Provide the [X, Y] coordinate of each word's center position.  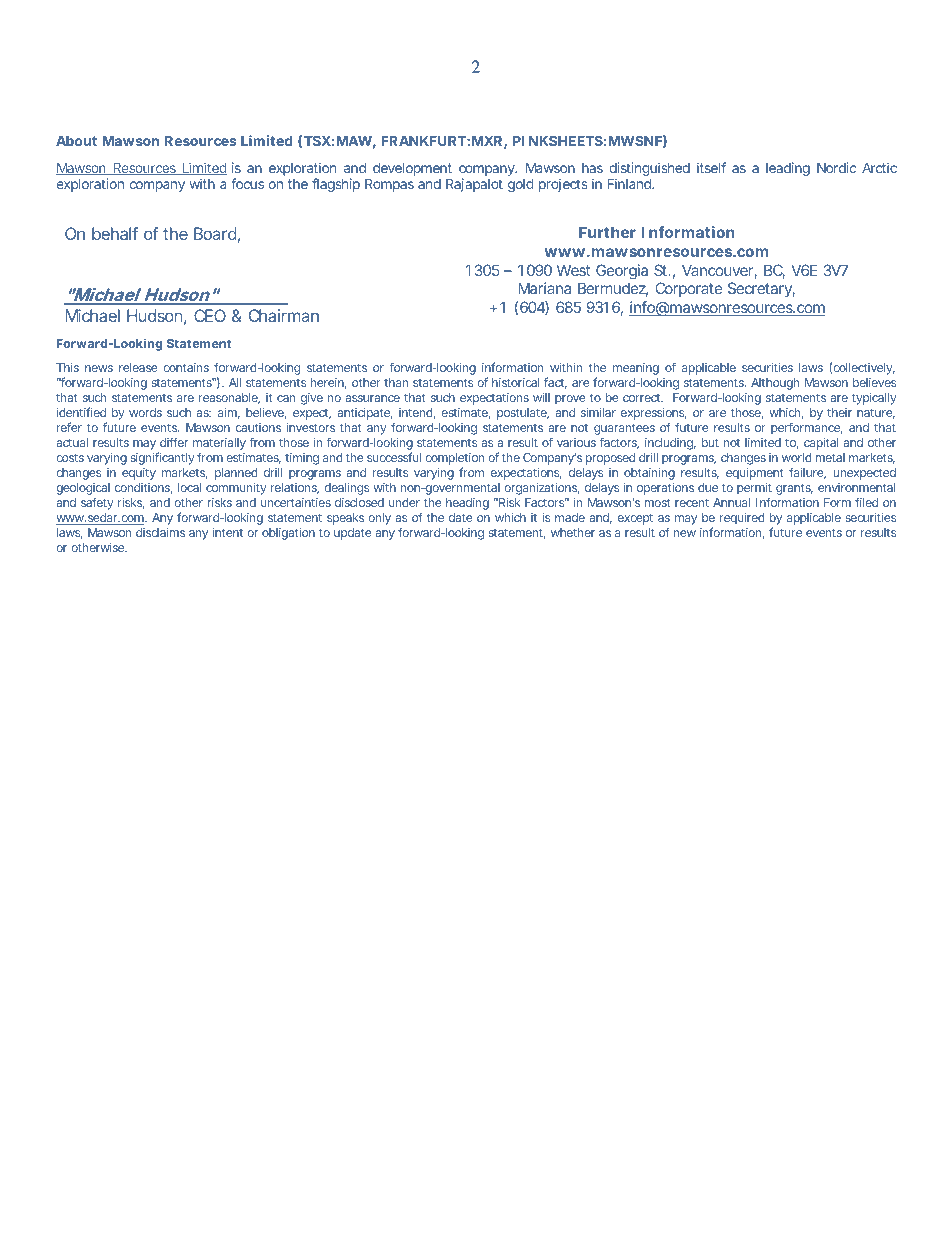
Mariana [544, 288]
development [412, 169]
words [145, 412]
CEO [210, 315]
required [742, 519]
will [541, 397]
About [76, 141]
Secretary [761, 289]
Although [775, 384]
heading [467, 504]
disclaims [160, 532]
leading [788, 169]
